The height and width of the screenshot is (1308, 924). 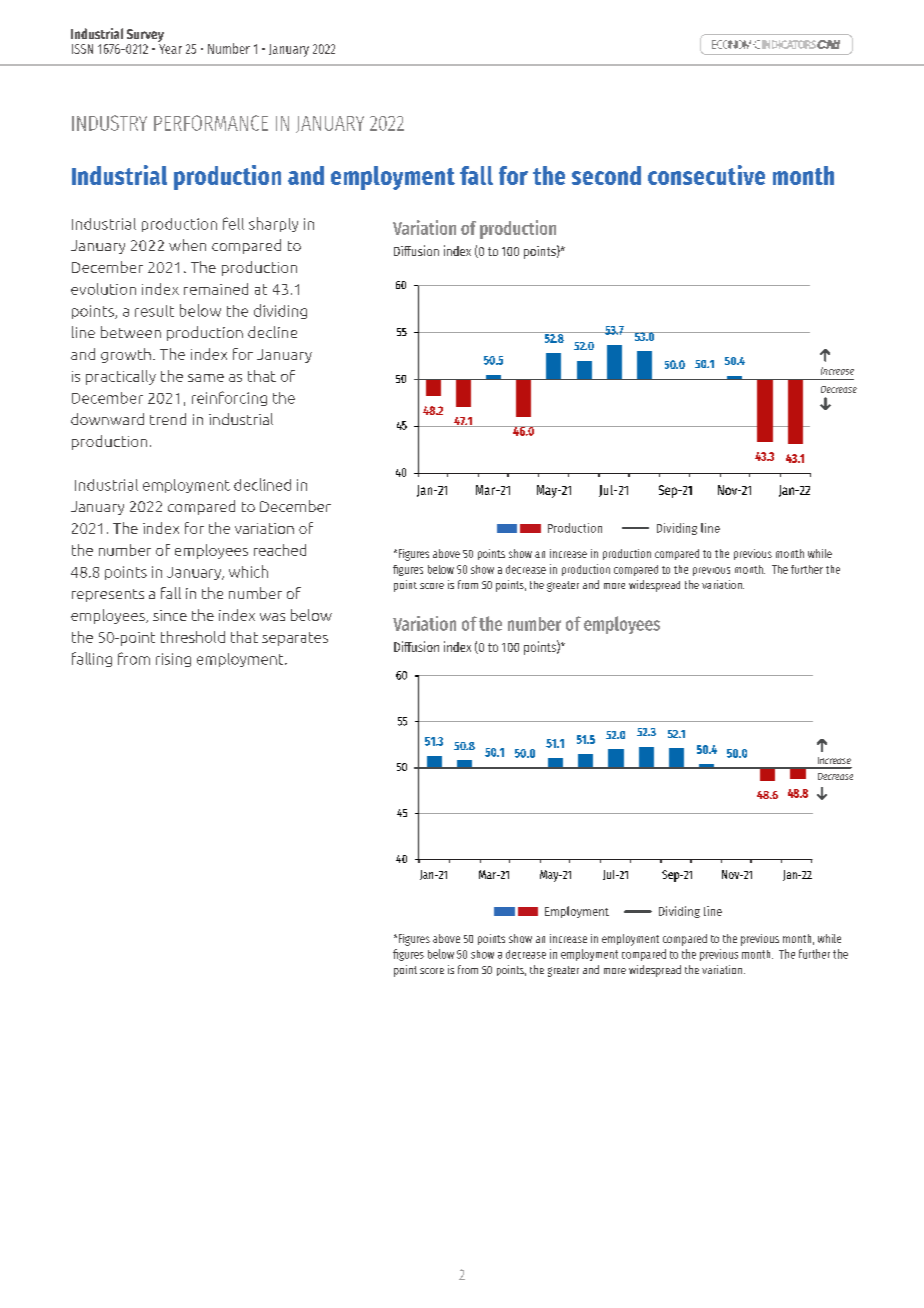 What do you see at coordinates (606, 175) in the screenshot?
I see `second` at bounding box center [606, 175].
